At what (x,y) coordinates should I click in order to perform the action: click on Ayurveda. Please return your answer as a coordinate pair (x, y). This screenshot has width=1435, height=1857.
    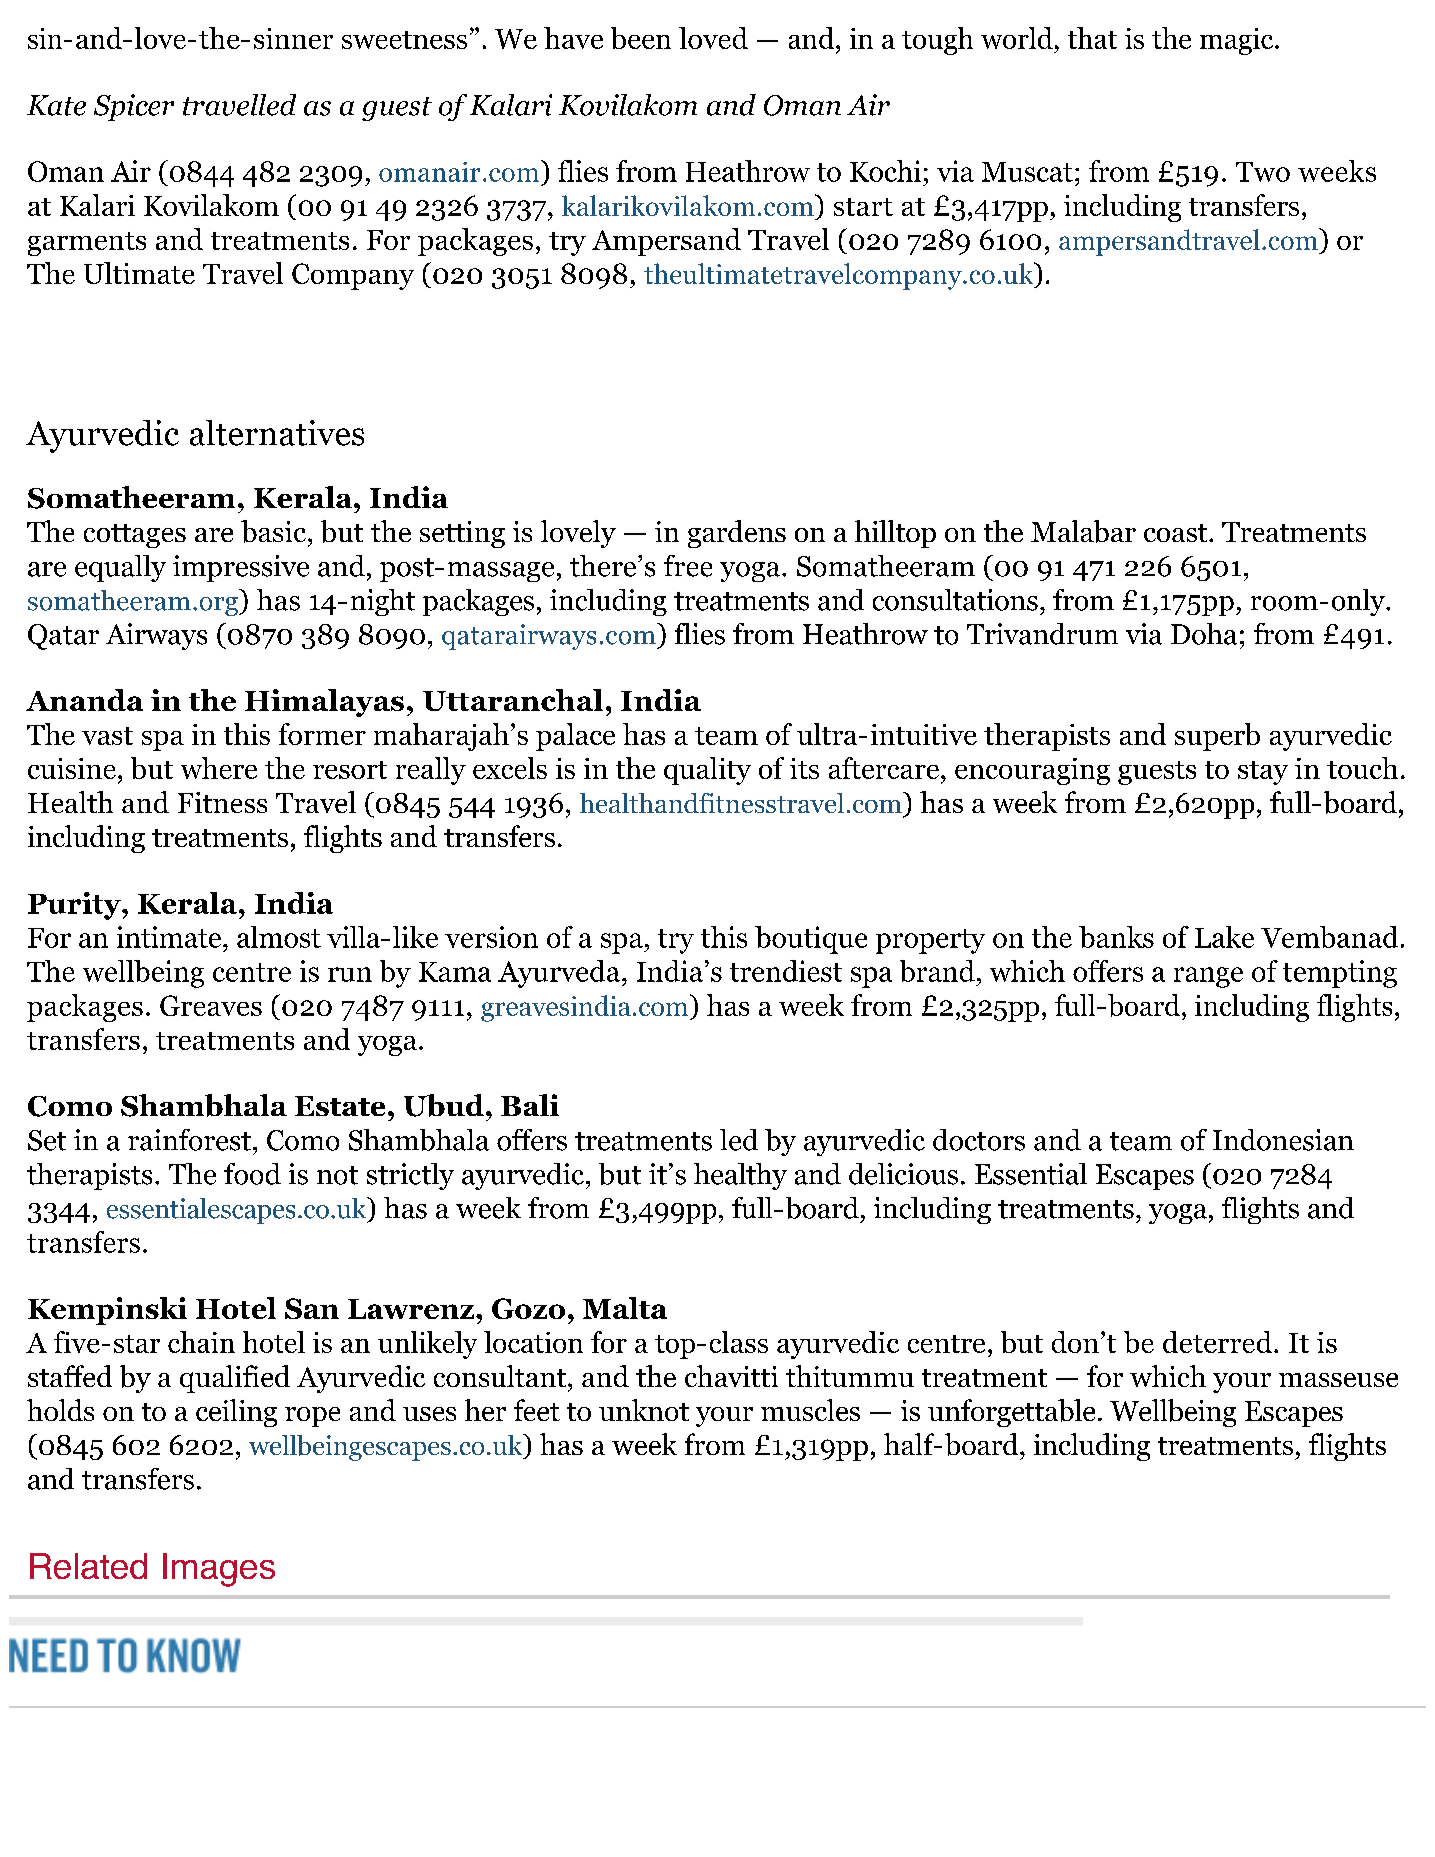
    Looking at the image, I should click on (559, 974).
